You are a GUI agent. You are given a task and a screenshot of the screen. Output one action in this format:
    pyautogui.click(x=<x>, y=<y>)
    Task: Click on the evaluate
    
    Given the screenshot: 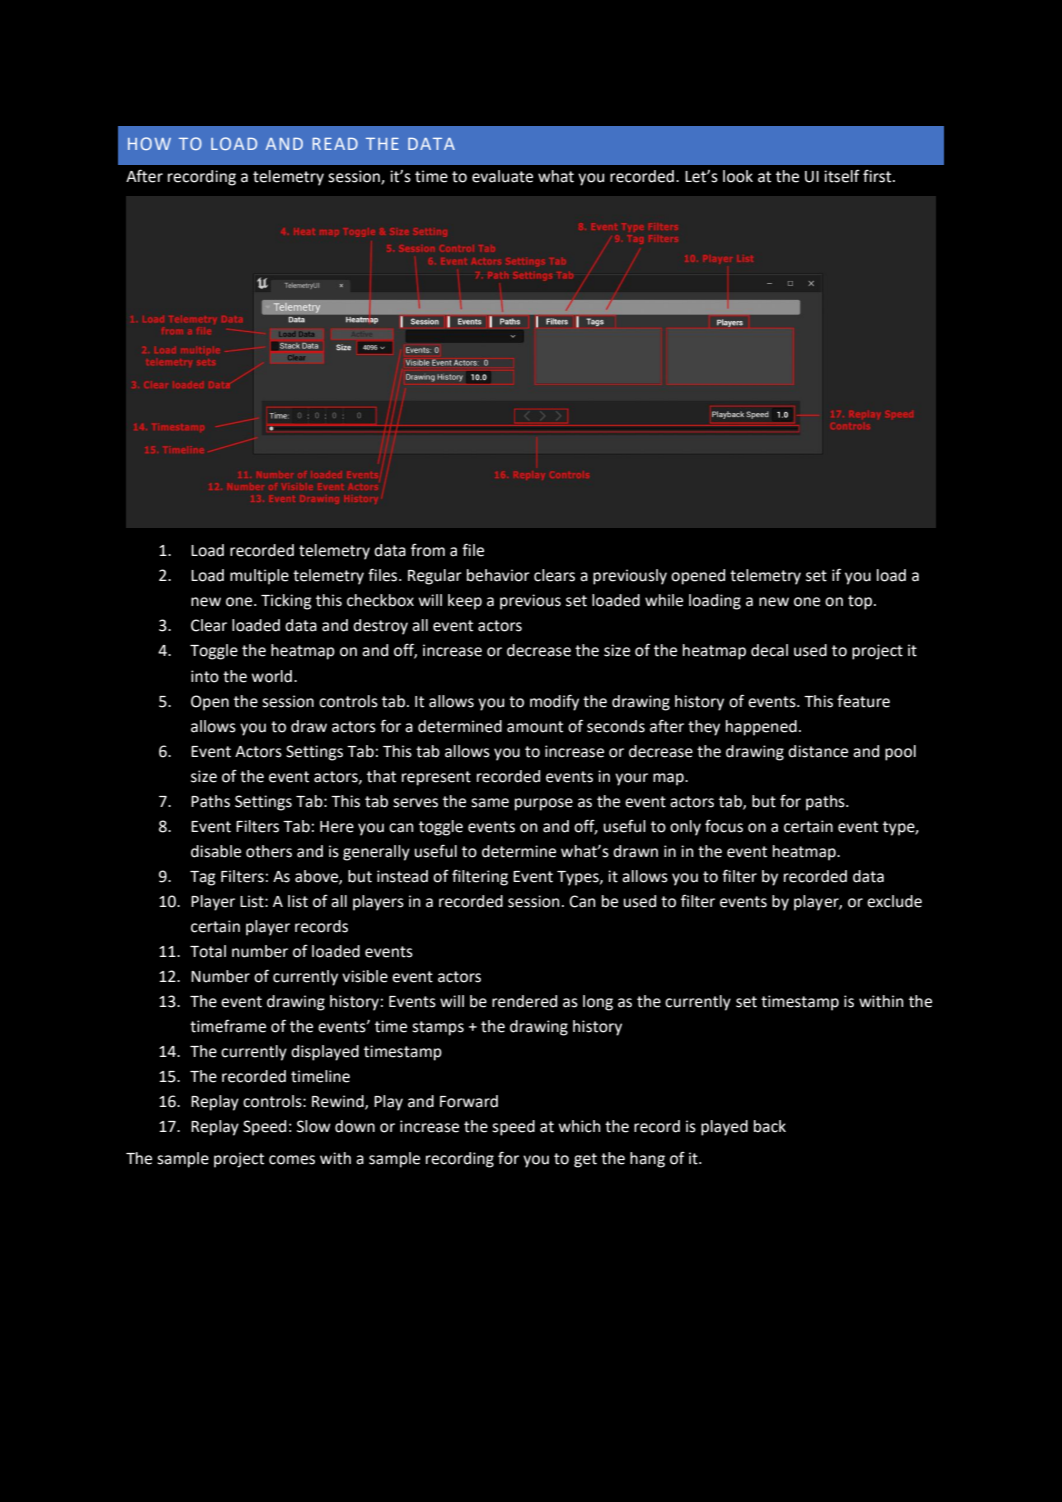 What is the action you would take?
    pyautogui.click(x=502, y=176)
